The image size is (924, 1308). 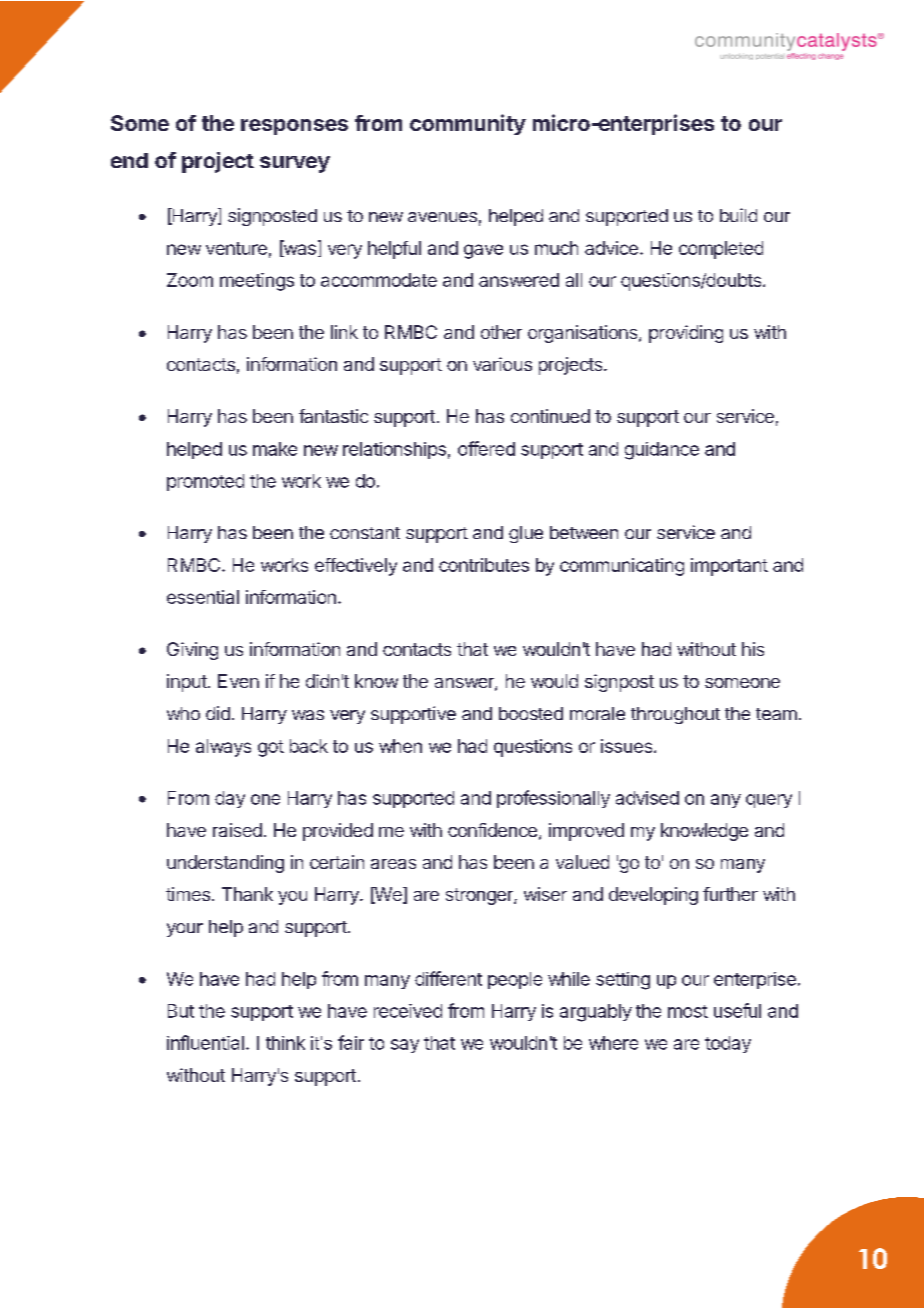 What do you see at coordinates (729, 567) in the screenshot?
I see `important` at bounding box center [729, 567].
